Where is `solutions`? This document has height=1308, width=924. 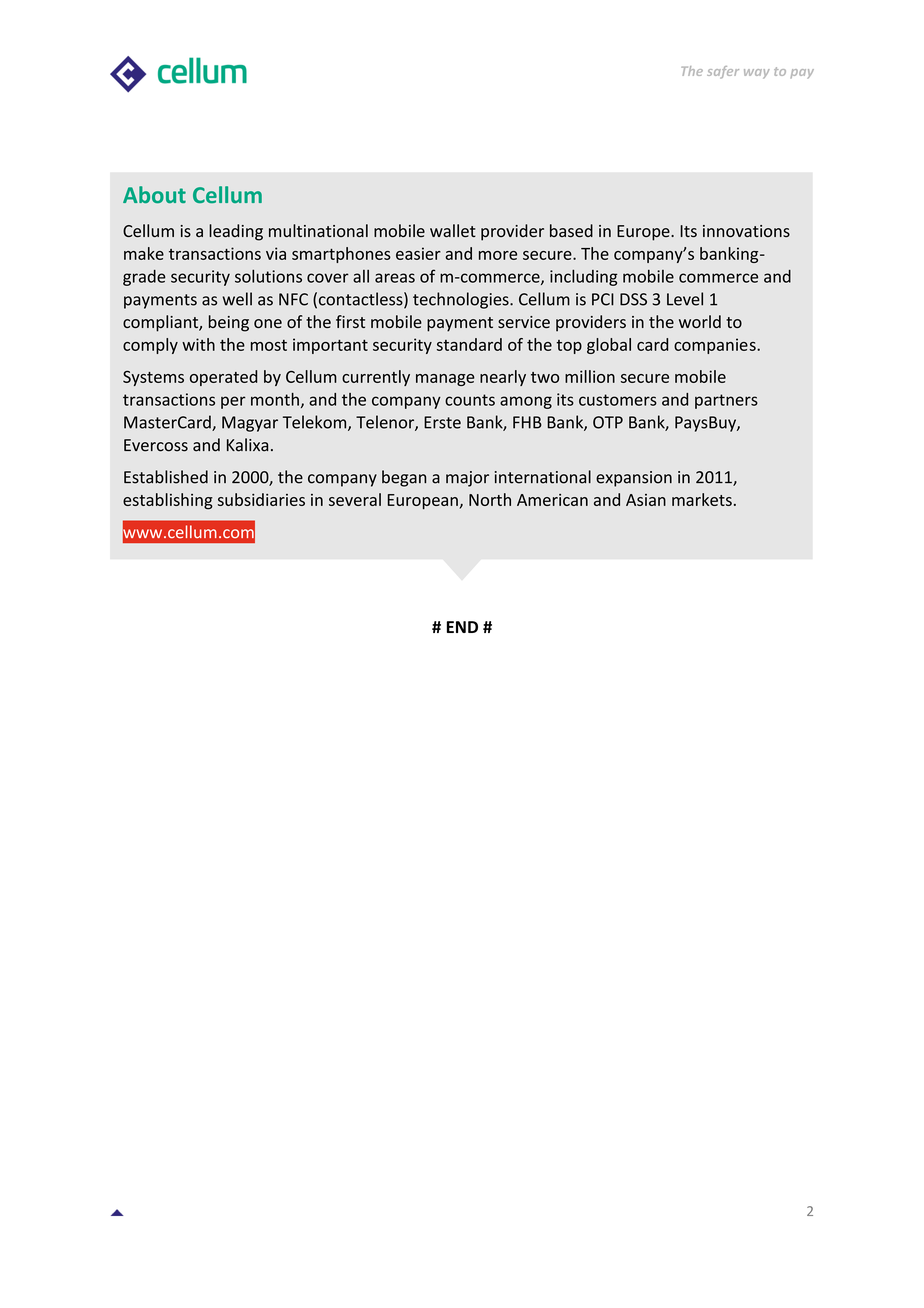 solutions is located at coordinates (268, 276).
